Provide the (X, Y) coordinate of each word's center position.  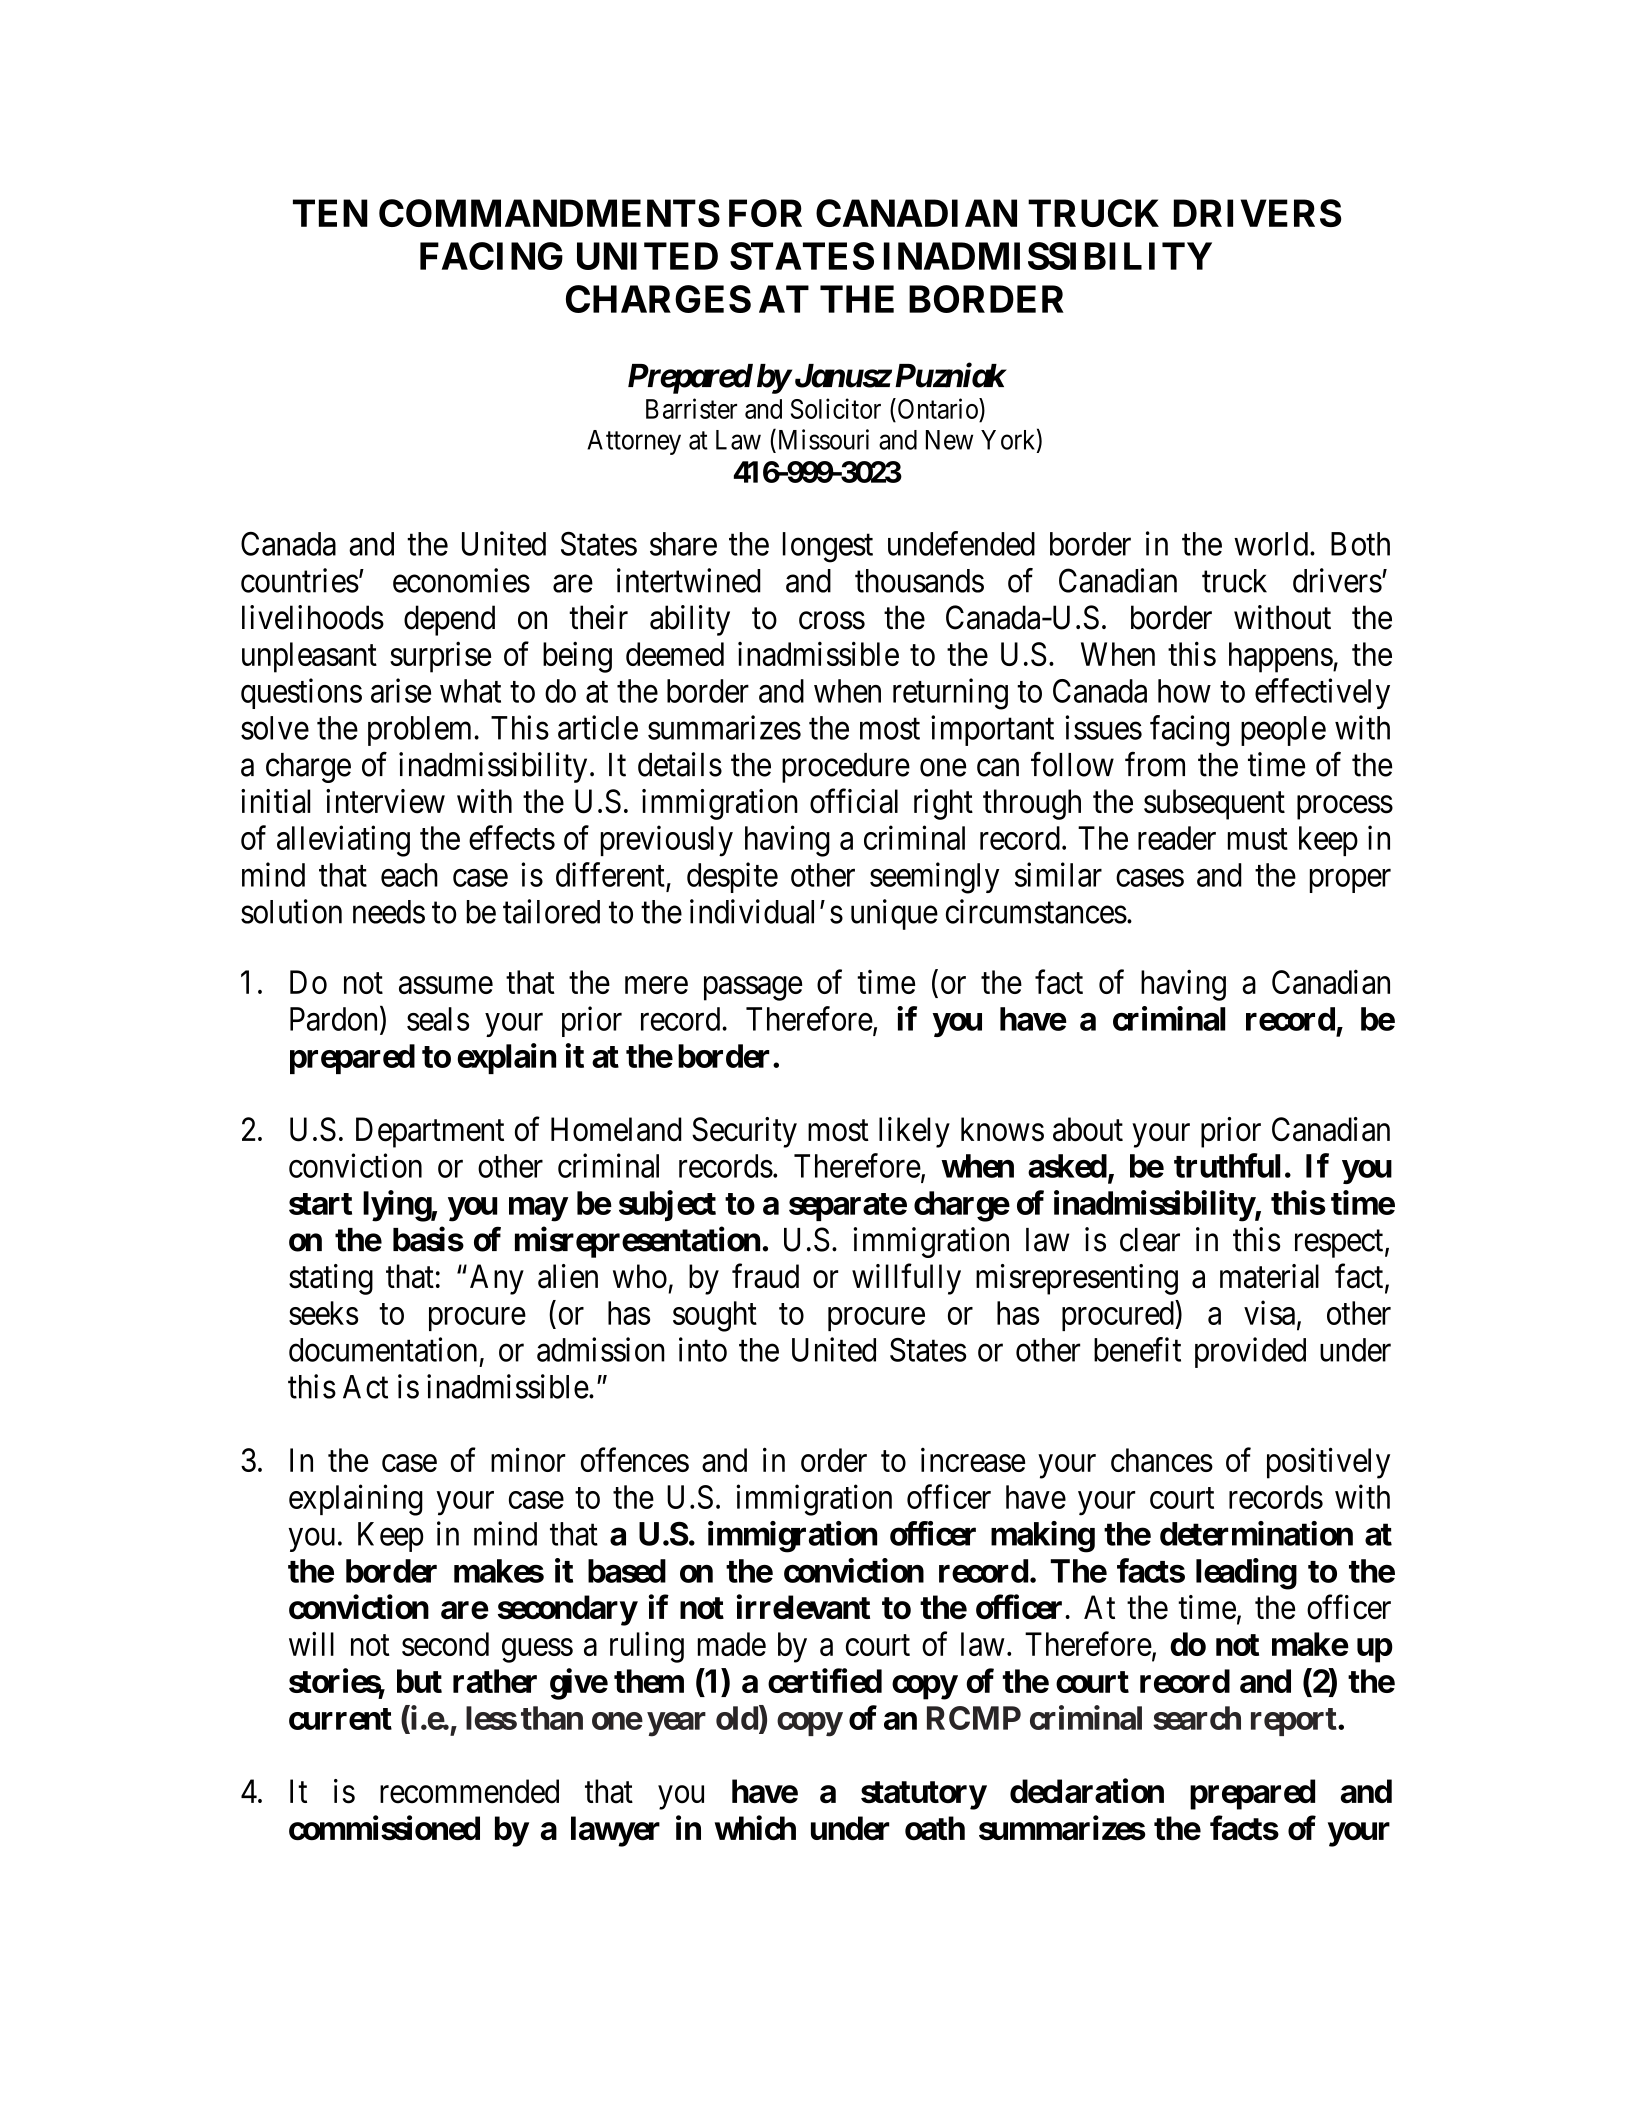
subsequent (1214, 804)
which (755, 1828)
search (1197, 1718)
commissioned (384, 1828)
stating (331, 1279)
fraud (765, 1276)
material (1269, 1276)
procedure (846, 768)
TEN (330, 213)
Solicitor (836, 408)
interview (385, 801)
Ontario (937, 408)
